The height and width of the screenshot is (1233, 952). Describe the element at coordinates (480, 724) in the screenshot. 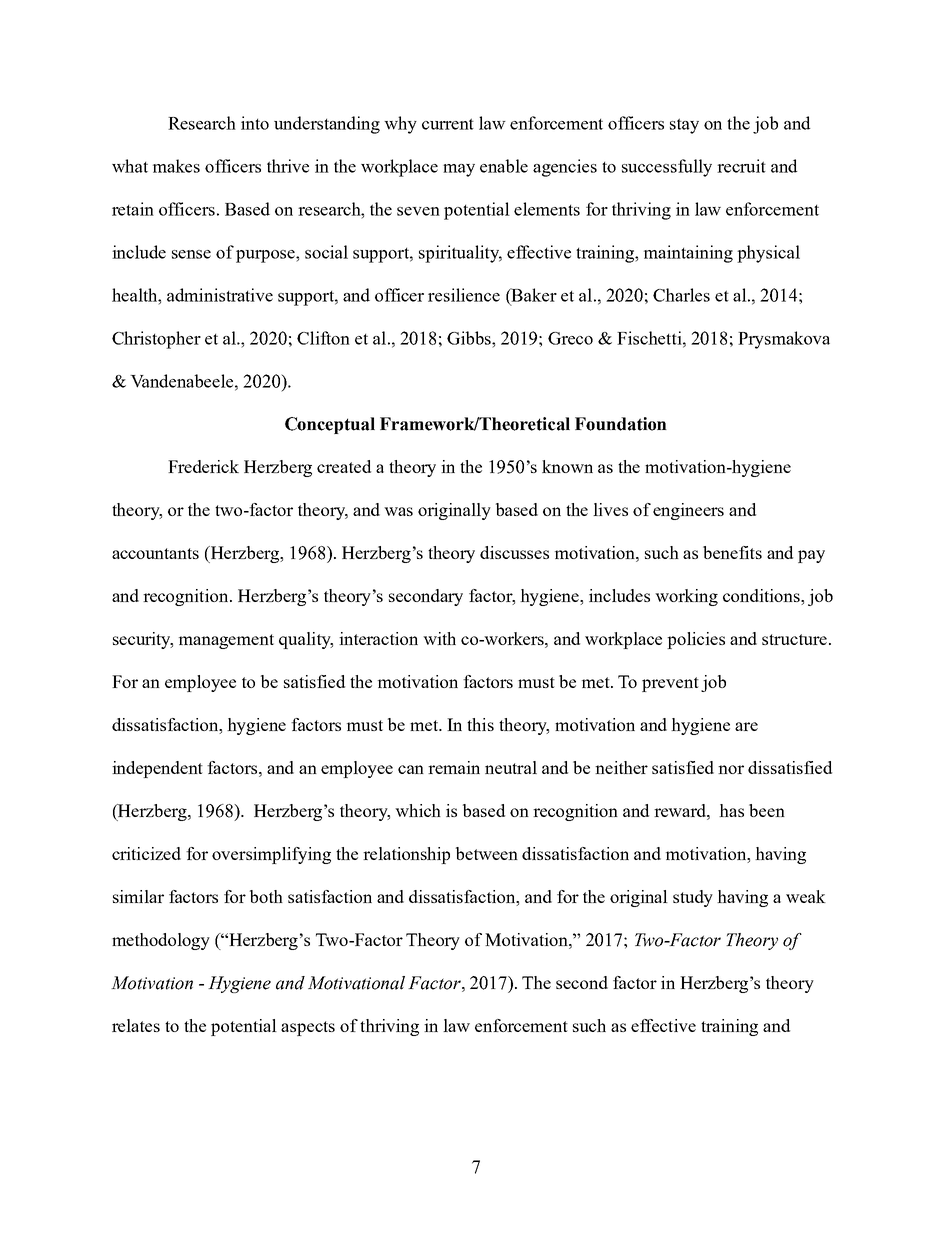

I see `this` at that location.
